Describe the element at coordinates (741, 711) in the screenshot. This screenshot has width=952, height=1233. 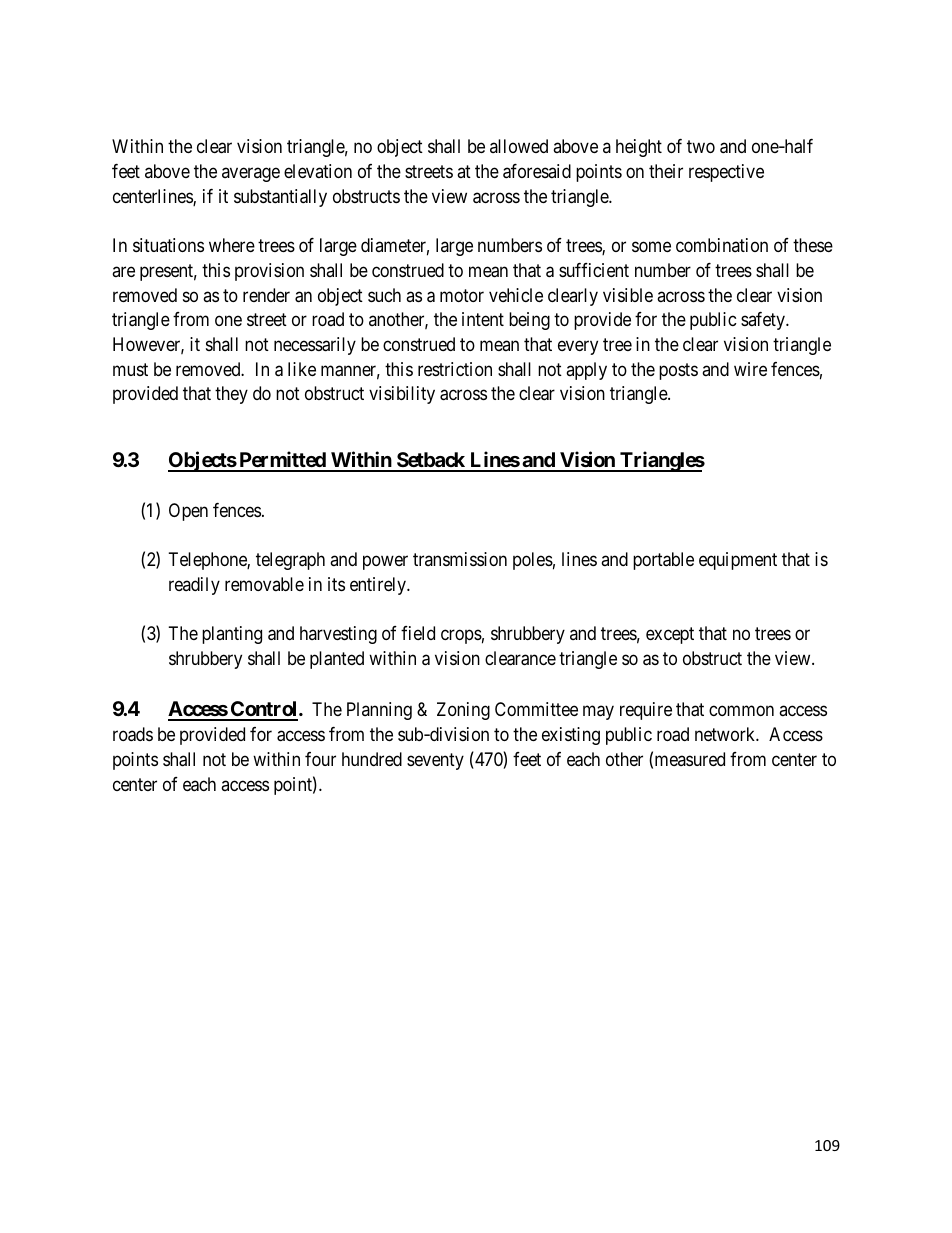
I see `common` at that location.
